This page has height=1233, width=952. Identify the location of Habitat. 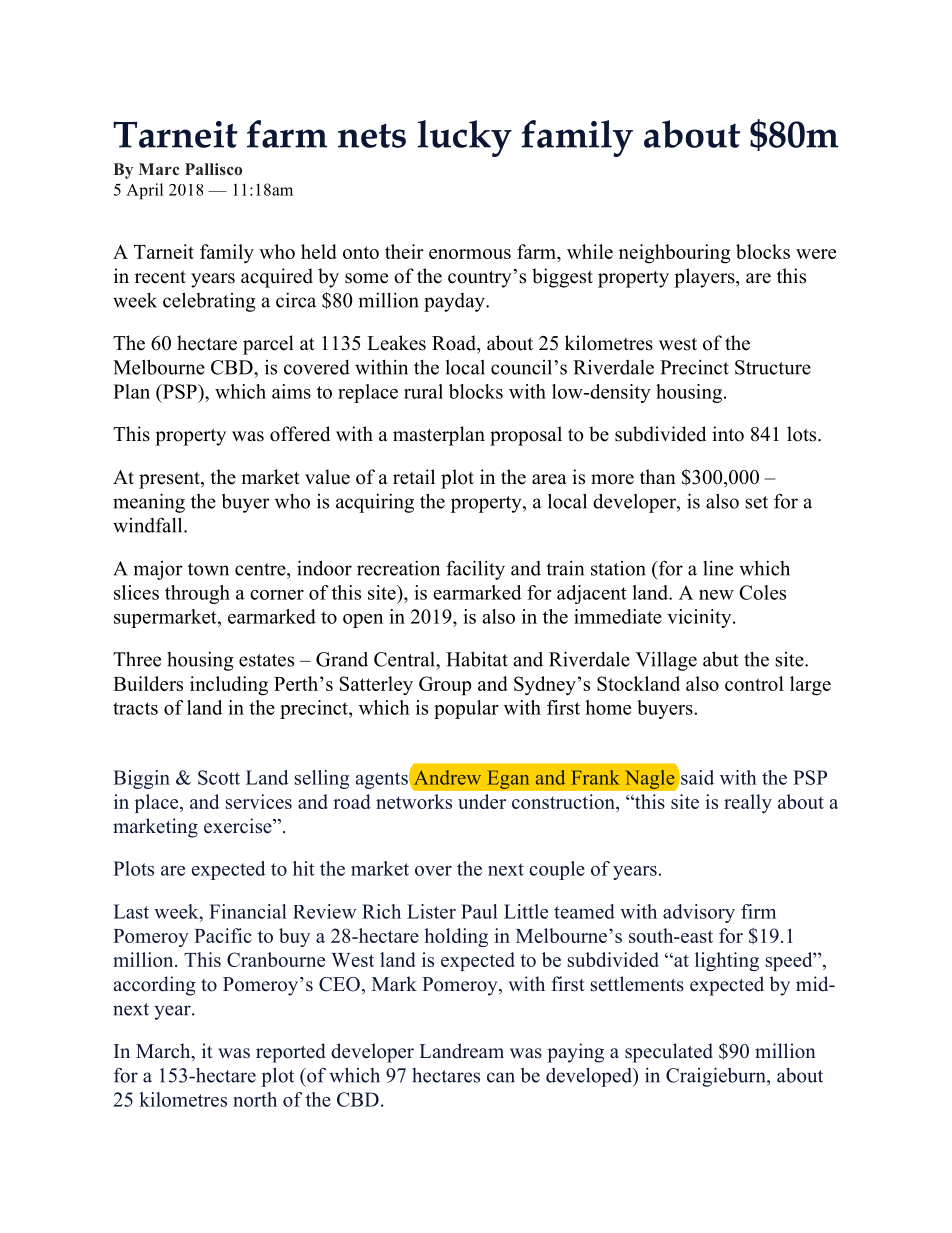
(477, 659).
